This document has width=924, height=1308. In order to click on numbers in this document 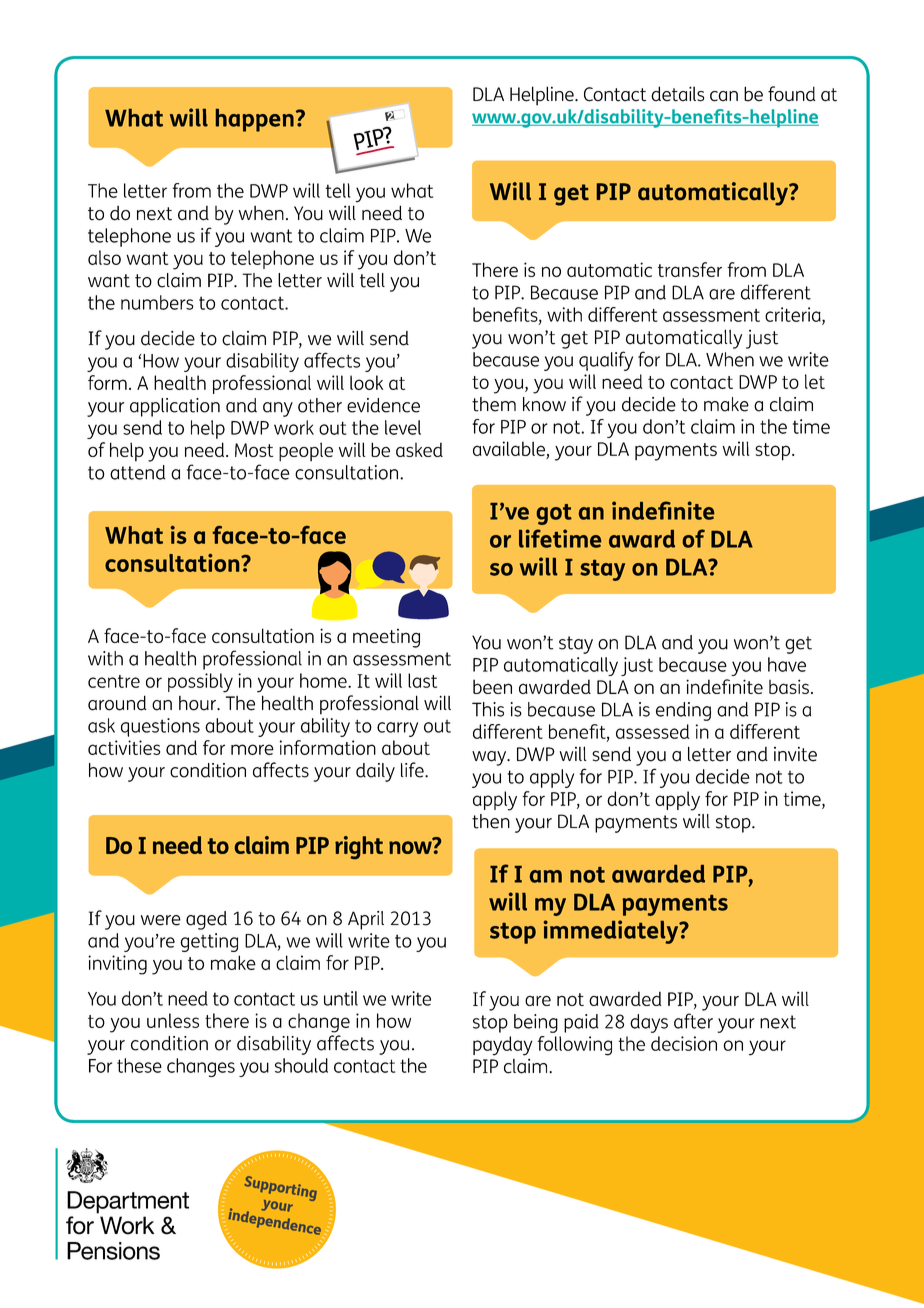, I will do `click(157, 302)`.
